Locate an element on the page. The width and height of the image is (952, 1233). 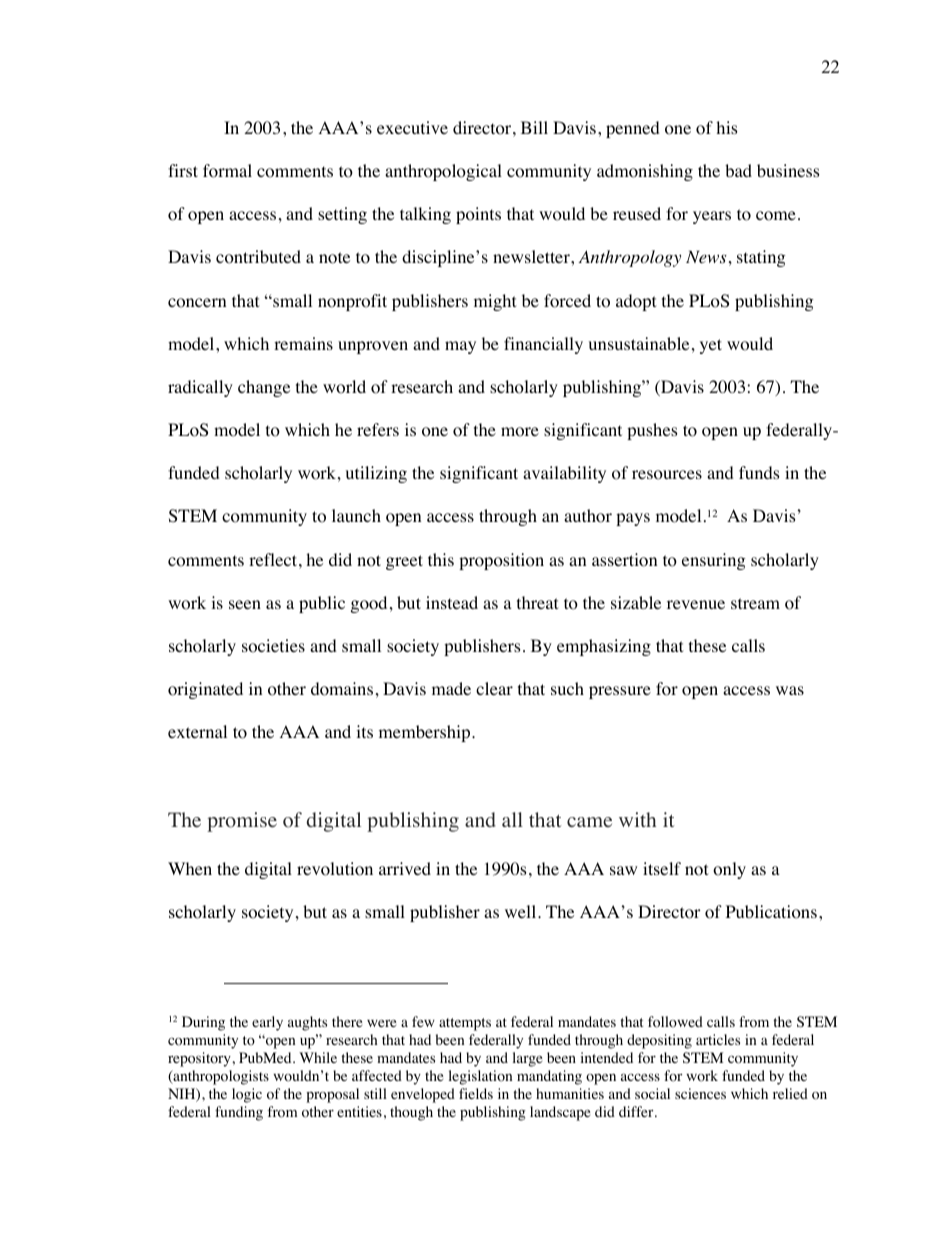
seen is located at coordinates (245, 604).
